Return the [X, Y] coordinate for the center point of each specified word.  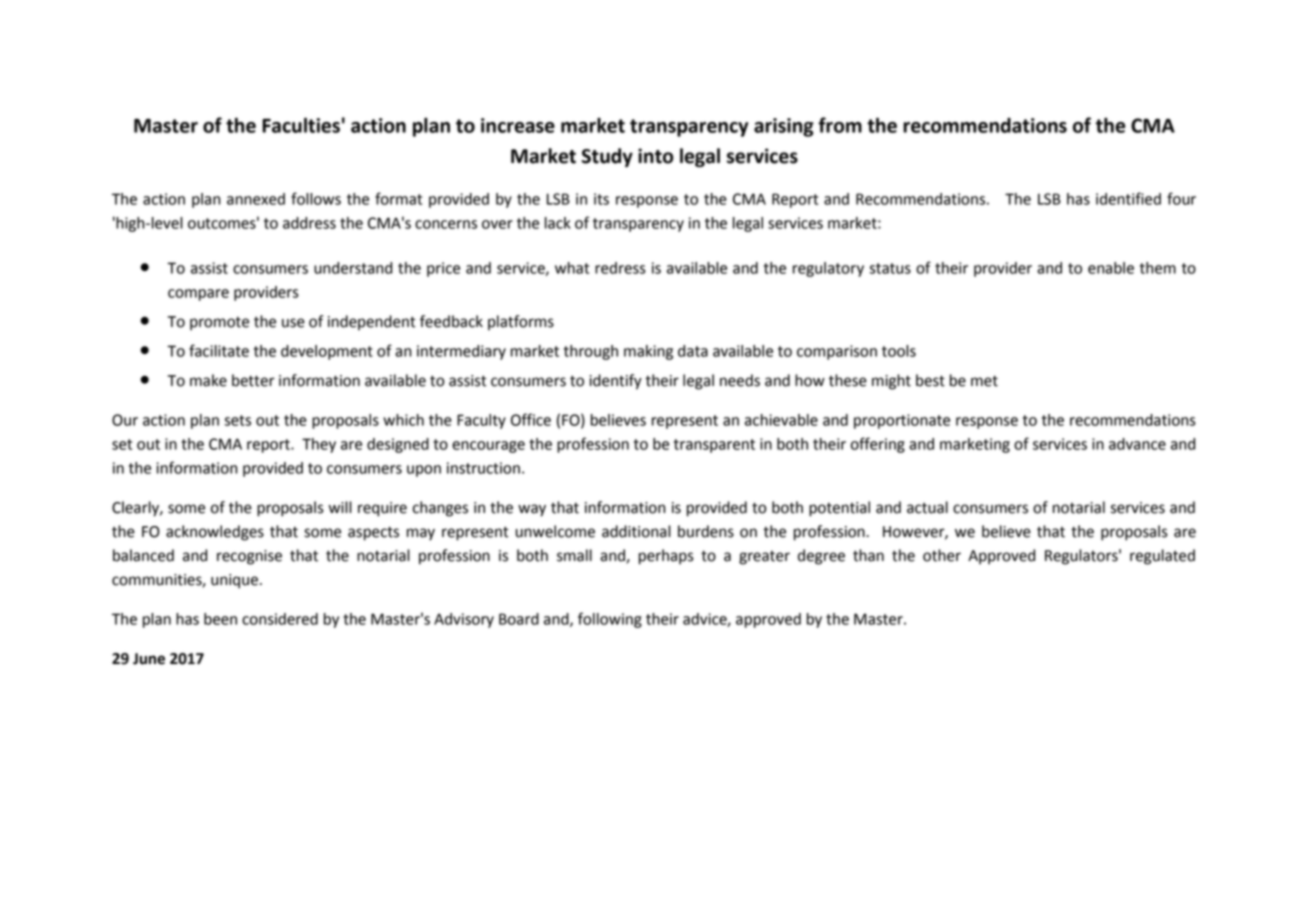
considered [280, 619]
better [253, 380]
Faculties [301, 125]
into [655, 156]
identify [615, 382]
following [610, 620]
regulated [1162, 557]
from [840, 125]
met [984, 381]
